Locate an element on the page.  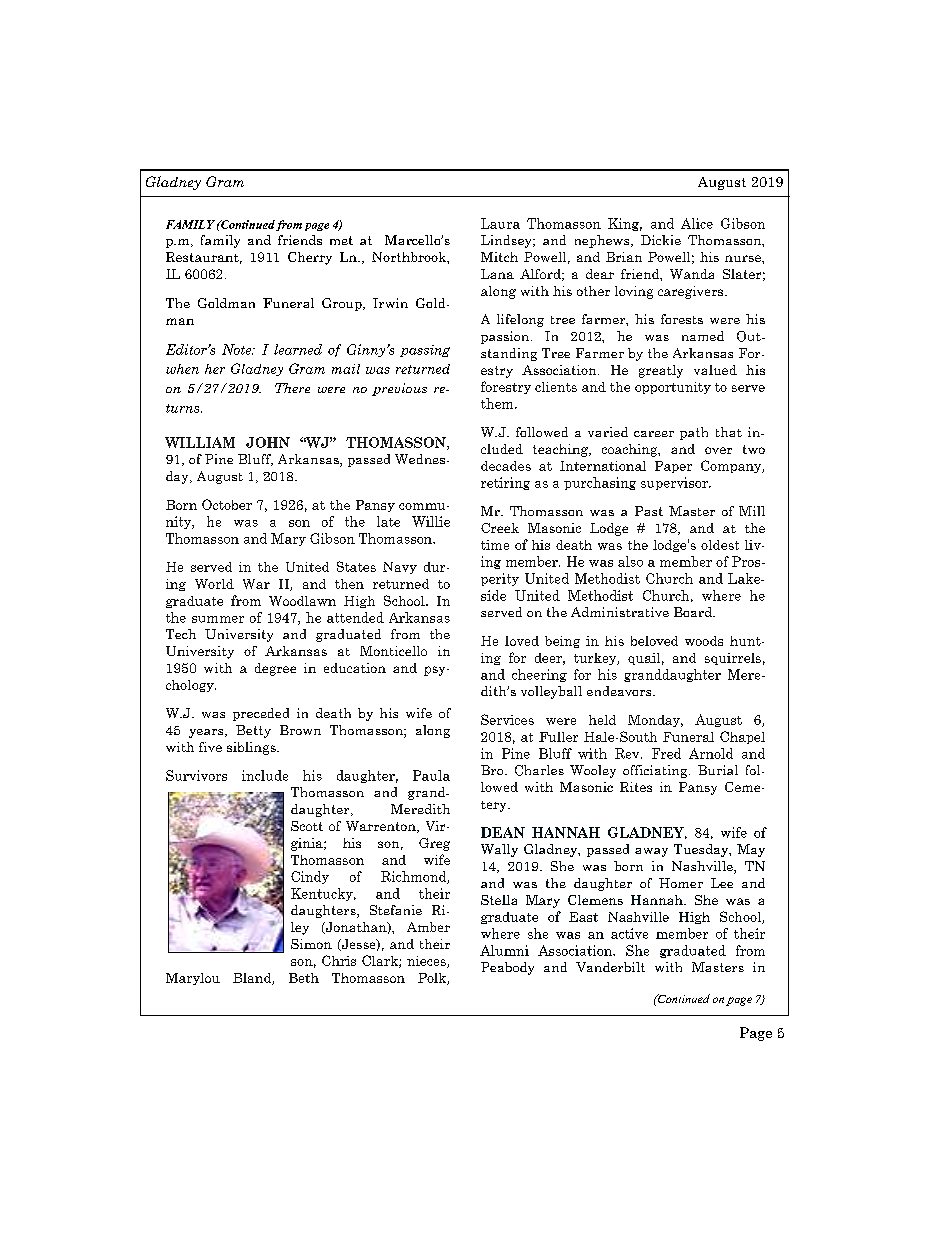
active is located at coordinates (629, 933).
